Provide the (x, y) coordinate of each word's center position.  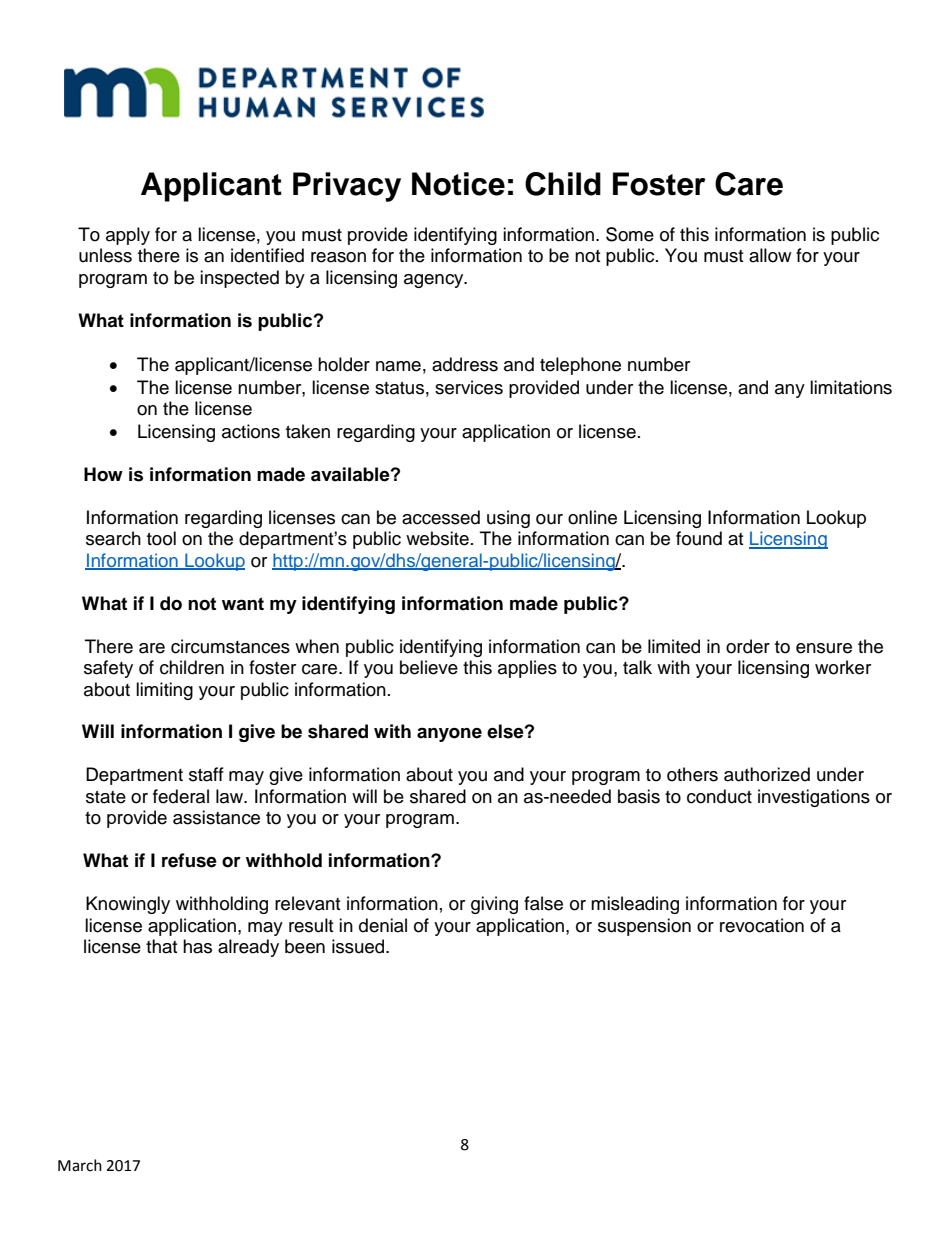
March (80, 1165)
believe (429, 667)
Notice (458, 184)
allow (770, 255)
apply (128, 236)
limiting (164, 691)
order (748, 646)
